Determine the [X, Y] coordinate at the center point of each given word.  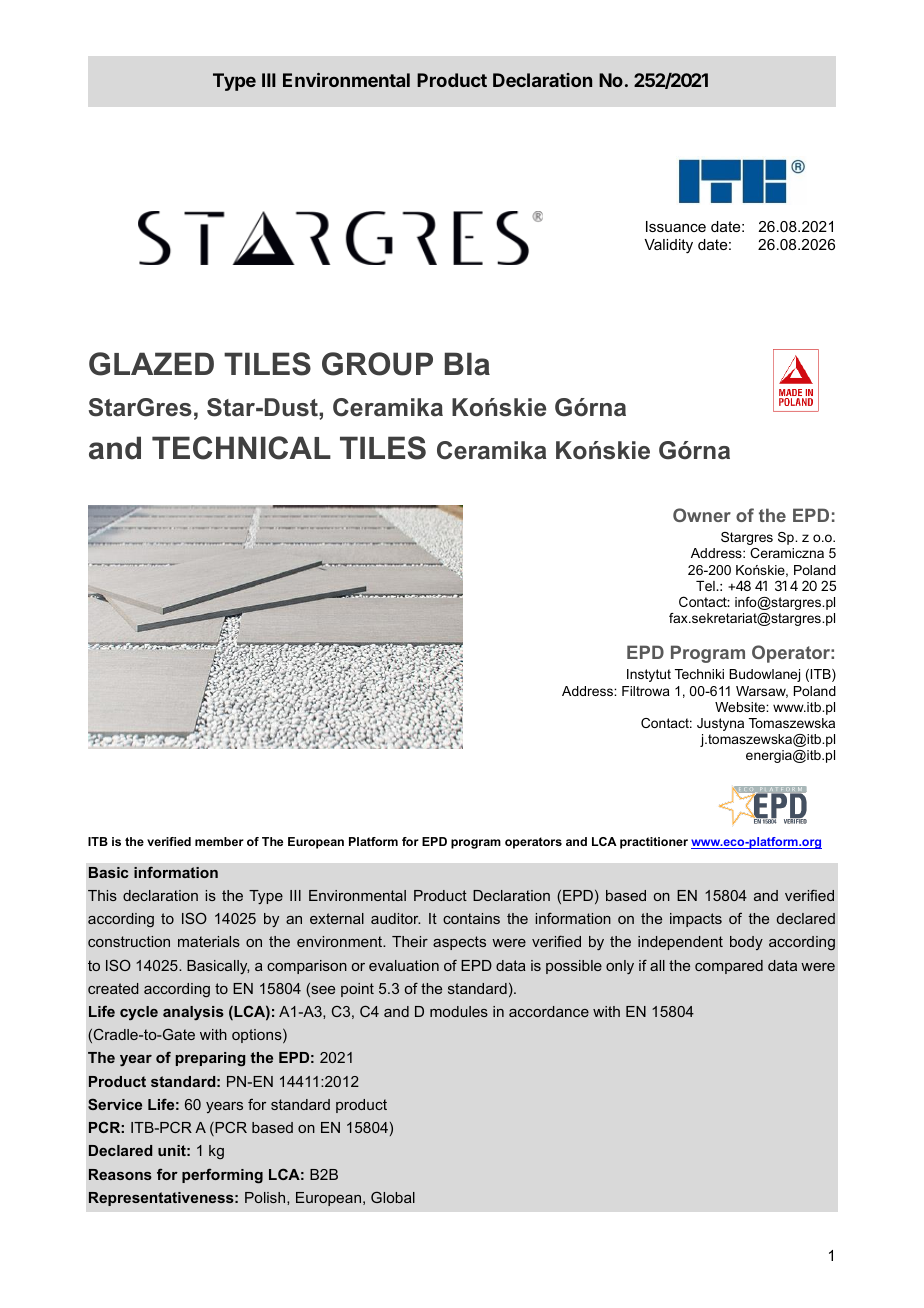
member [219, 841]
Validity [668, 246]
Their [410, 941]
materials [209, 941]
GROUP [377, 364]
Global [393, 1197]
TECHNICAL [241, 448]
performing [222, 1176]
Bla [467, 364]
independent [680, 943]
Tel [706, 586]
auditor [395, 918]
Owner [702, 515]
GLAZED [151, 364]
